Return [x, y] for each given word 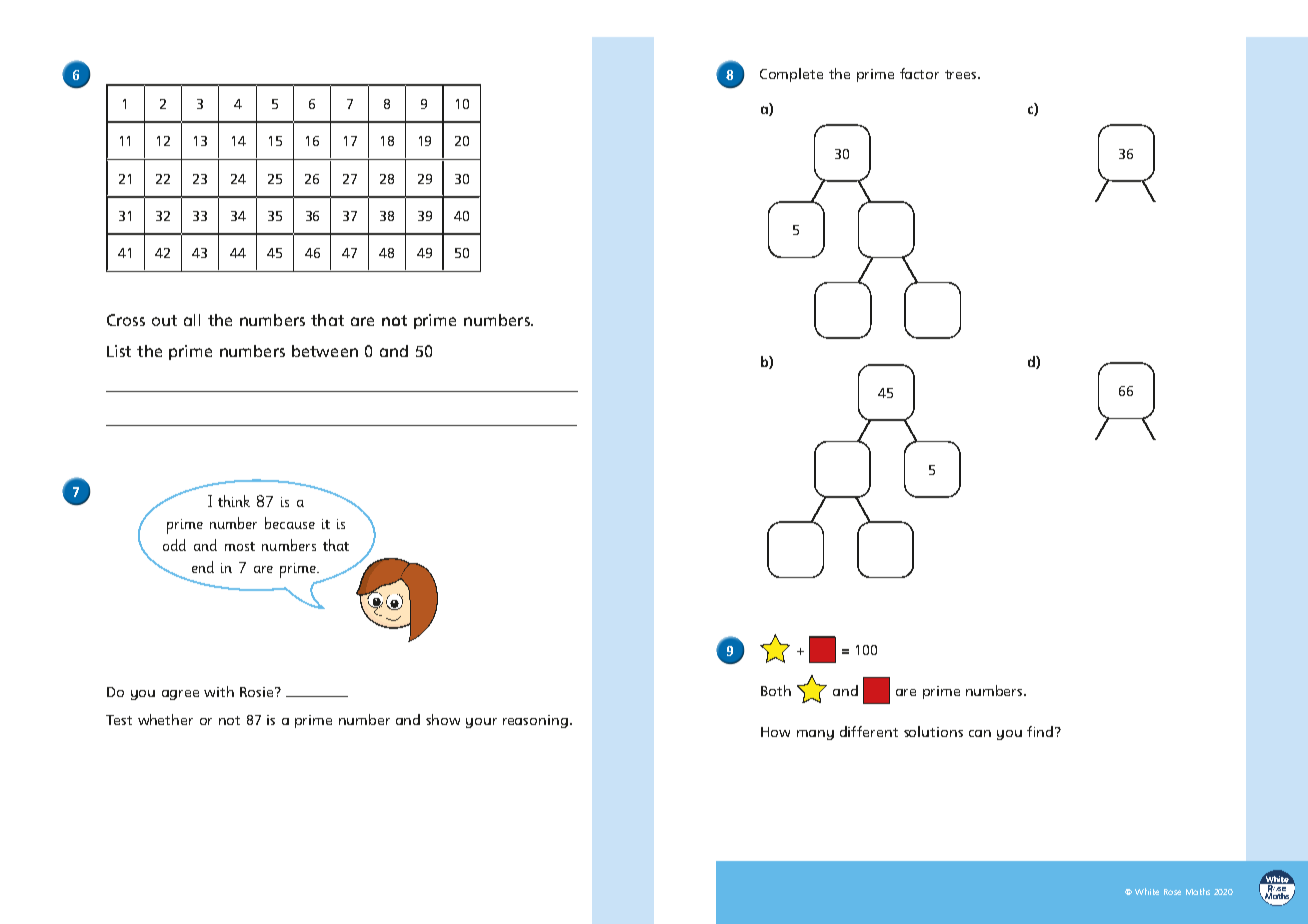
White [1147, 891]
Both [776, 690]
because [290, 523]
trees [962, 74]
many [815, 735]
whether [165, 719]
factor [919, 73]
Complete [791, 75]
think [234, 501]
